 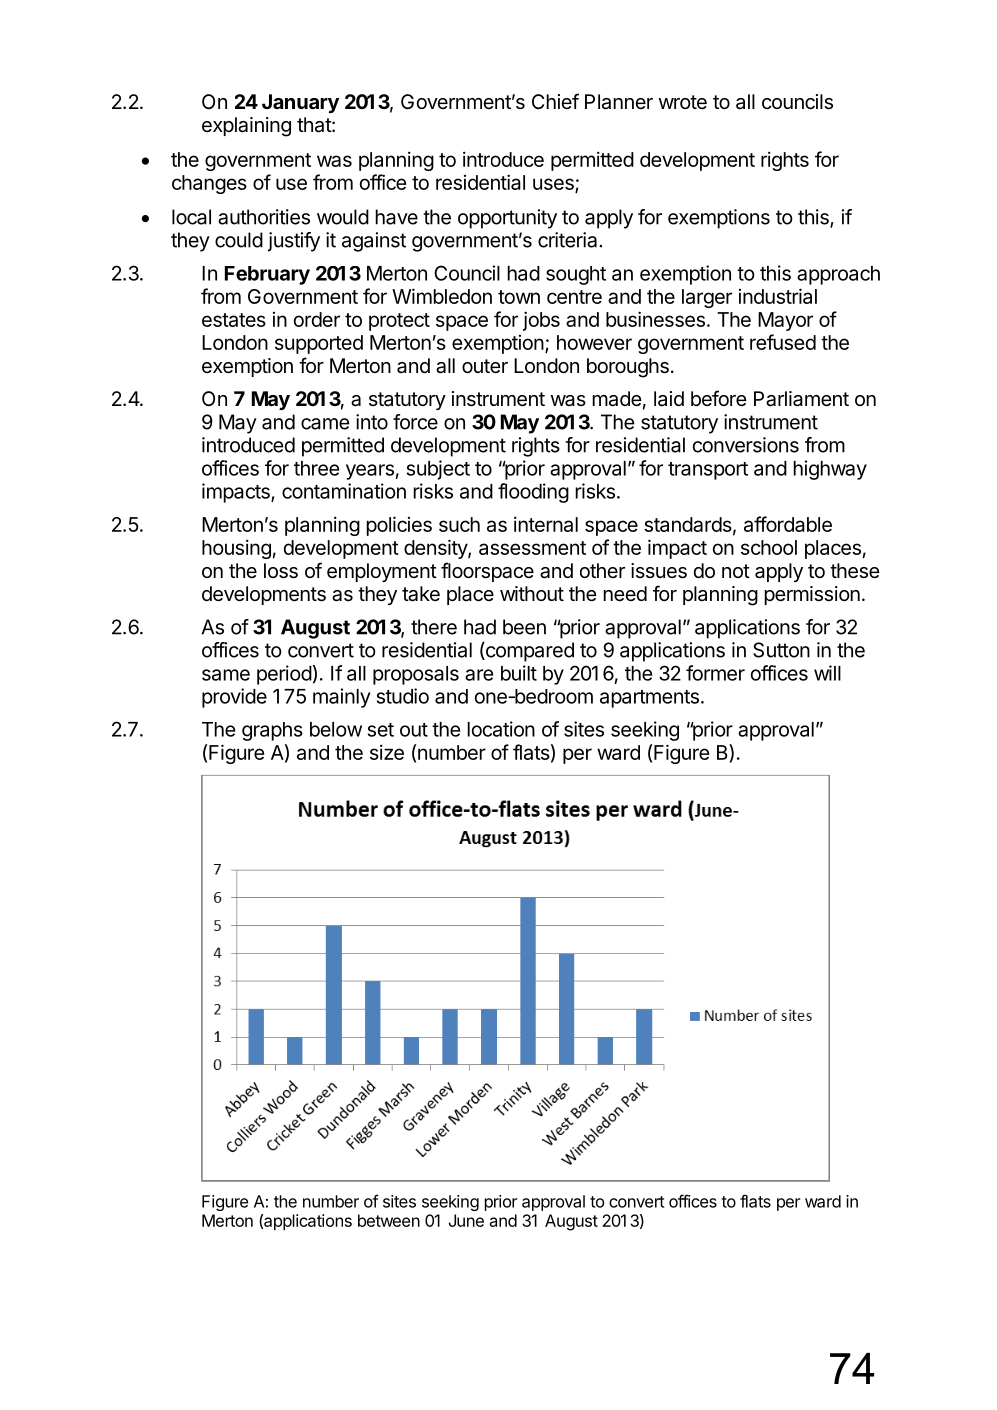 I want to click on explaining, so click(x=246, y=127).
